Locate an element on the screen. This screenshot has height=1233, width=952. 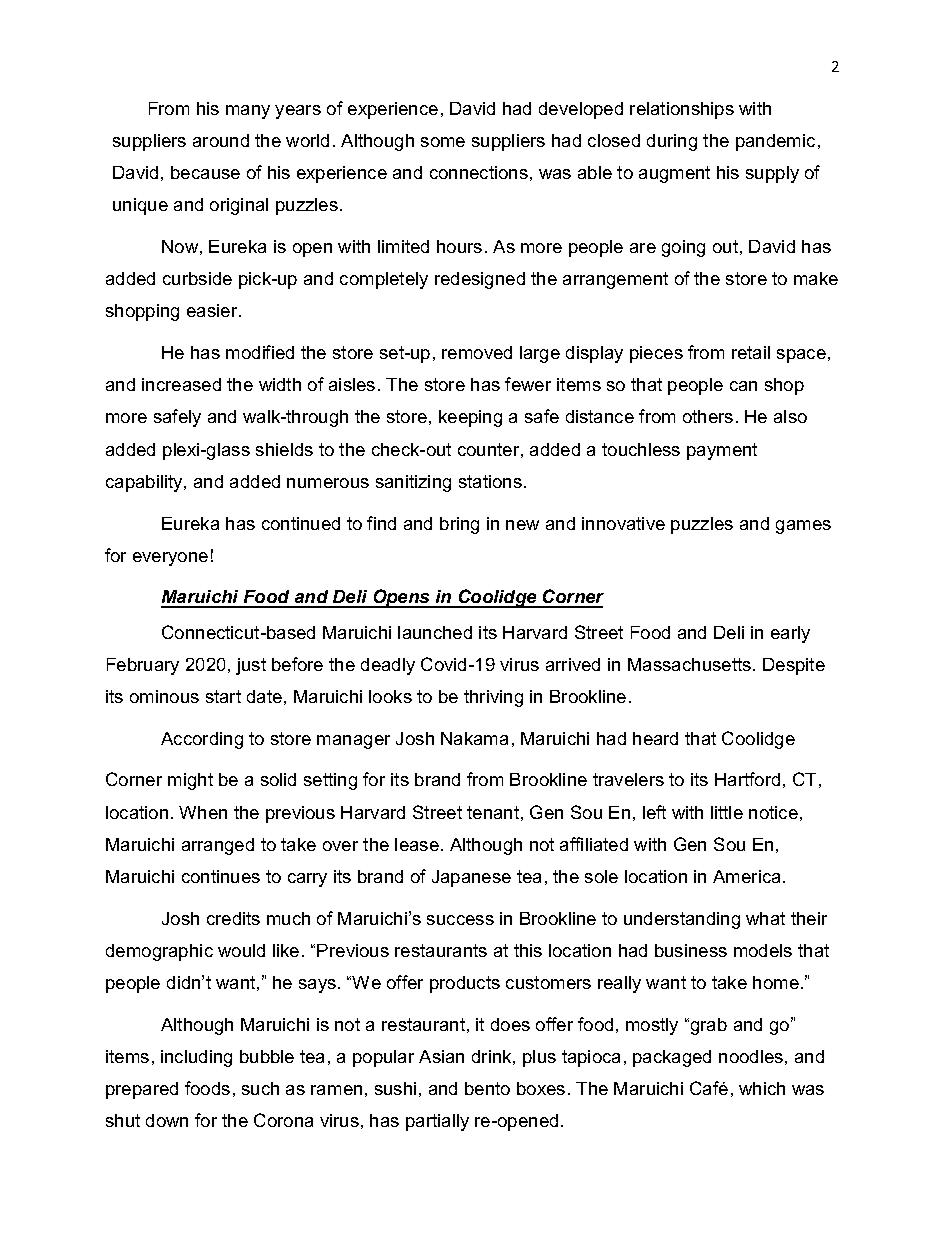
pandemic is located at coordinates (775, 142).
